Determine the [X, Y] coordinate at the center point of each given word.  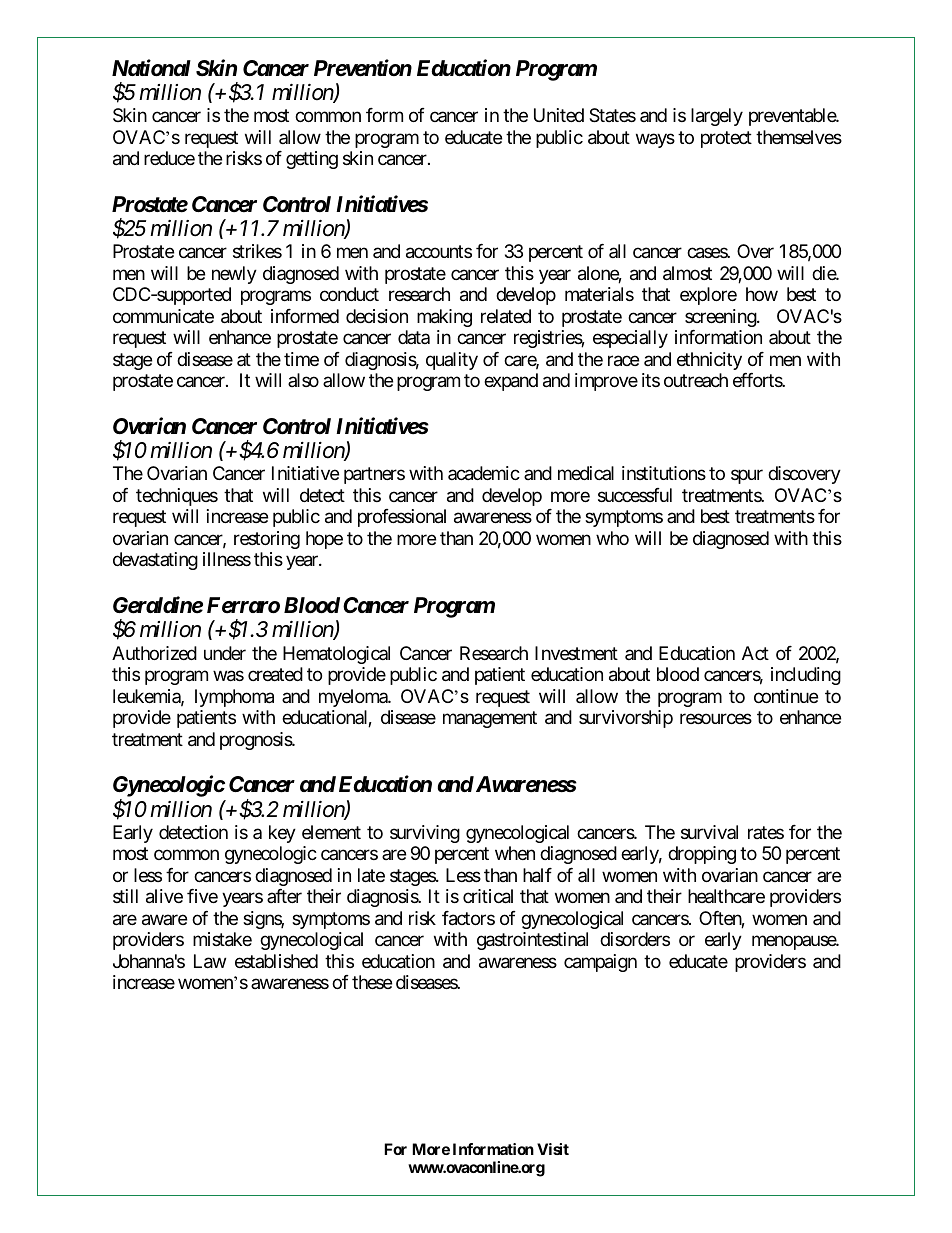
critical [488, 896]
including [806, 676]
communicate [163, 316]
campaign [600, 963]
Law [210, 961]
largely [717, 117]
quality [452, 361]
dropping [702, 855]
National [151, 68]
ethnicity [709, 361]
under [225, 653]
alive [164, 896]
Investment [576, 653]
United [559, 115]
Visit [553, 1149]
